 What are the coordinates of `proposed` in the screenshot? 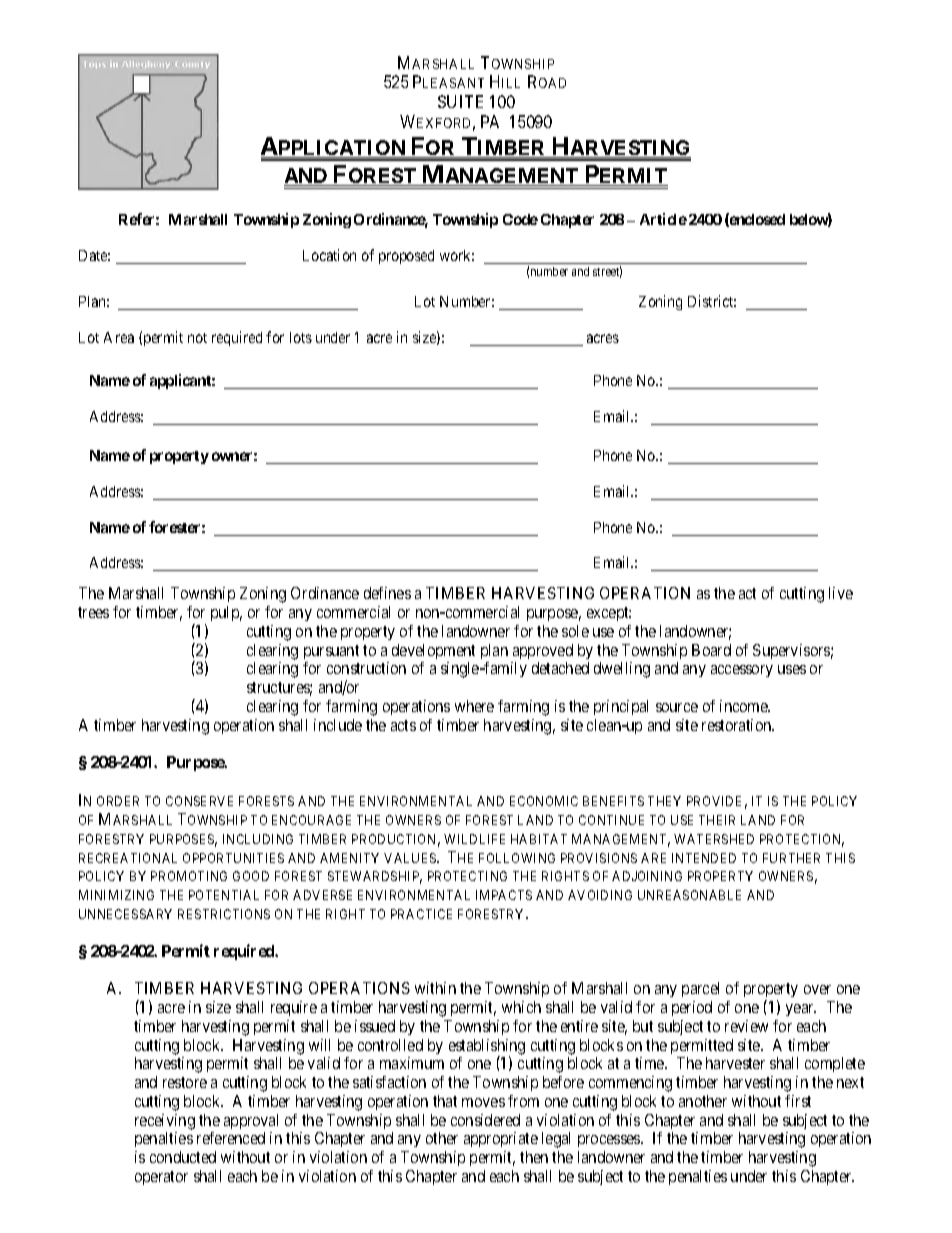 It's located at (406, 257).
